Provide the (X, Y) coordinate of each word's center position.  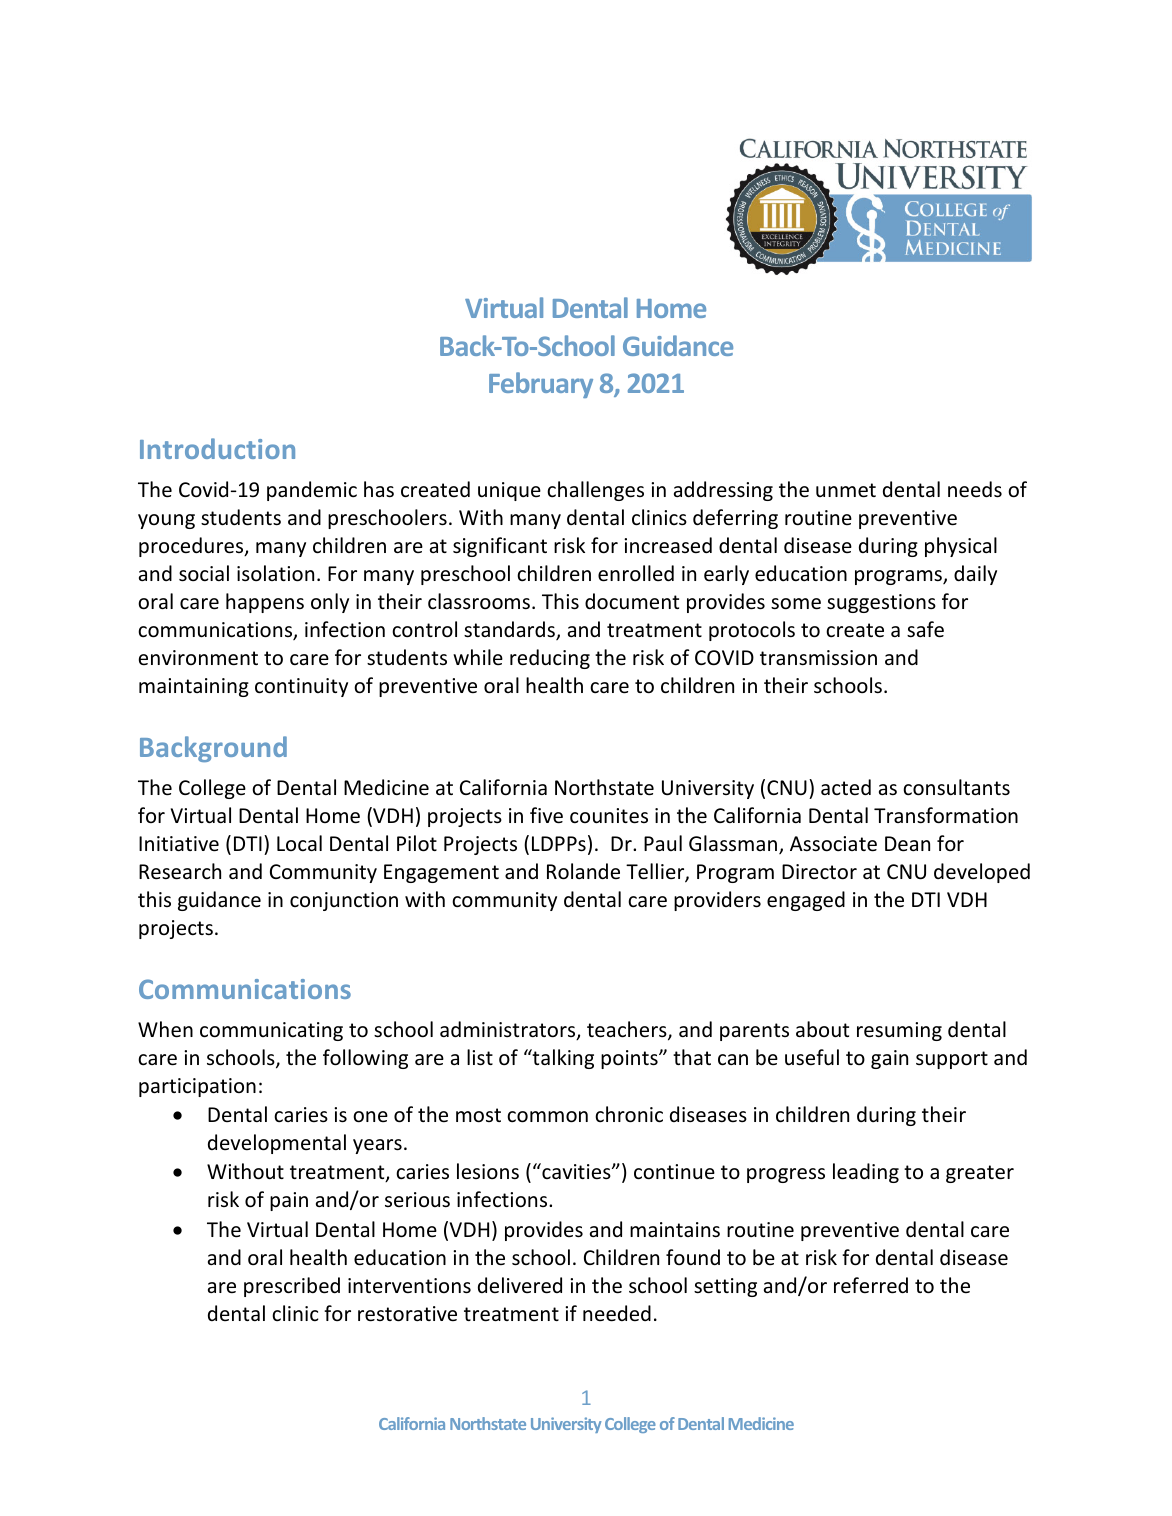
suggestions (881, 603)
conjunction (344, 901)
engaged (806, 901)
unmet (846, 490)
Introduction (217, 448)
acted (846, 787)
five (546, 815)
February (541, 385)
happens (265, 603)
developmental (277, 1144)
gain (889, 1059)
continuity (301, 687)
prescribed (292, 1287)
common (547, 1117)
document (632, 601)
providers (717, 901)
